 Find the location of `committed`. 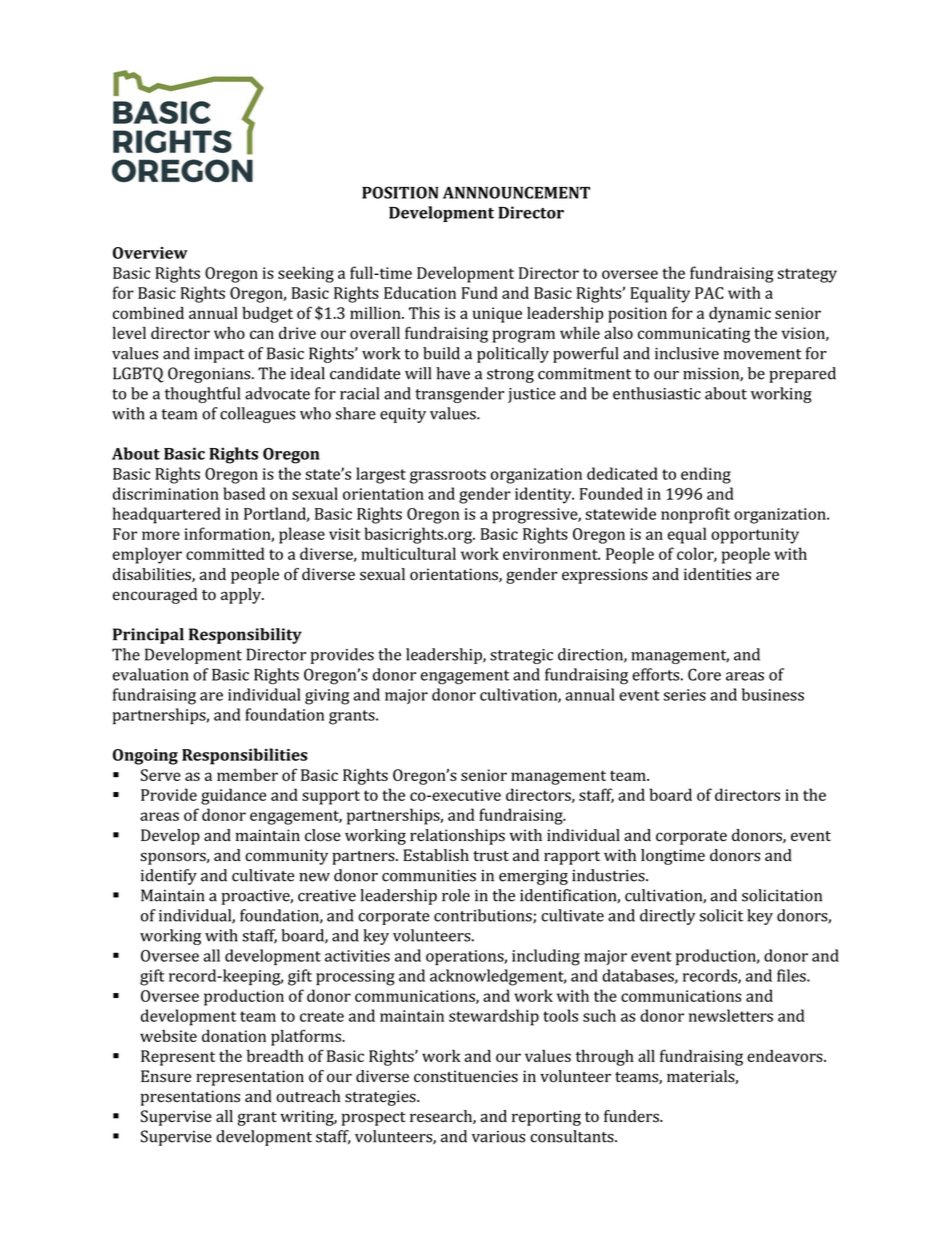

committed is located at coordinates (225, 553).
